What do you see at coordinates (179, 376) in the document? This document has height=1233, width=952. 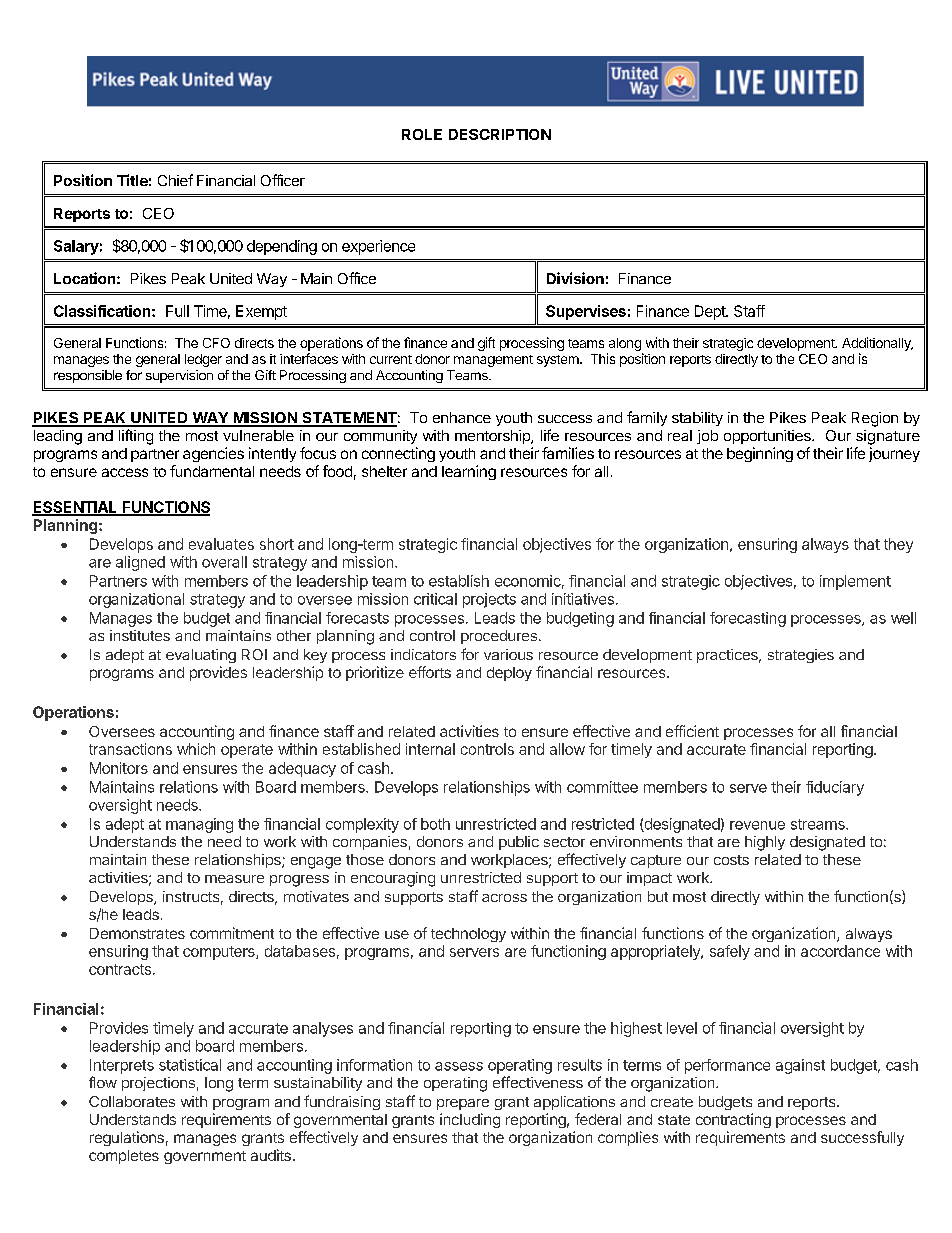 I see `supervision` at bounding box center [179, 376].
